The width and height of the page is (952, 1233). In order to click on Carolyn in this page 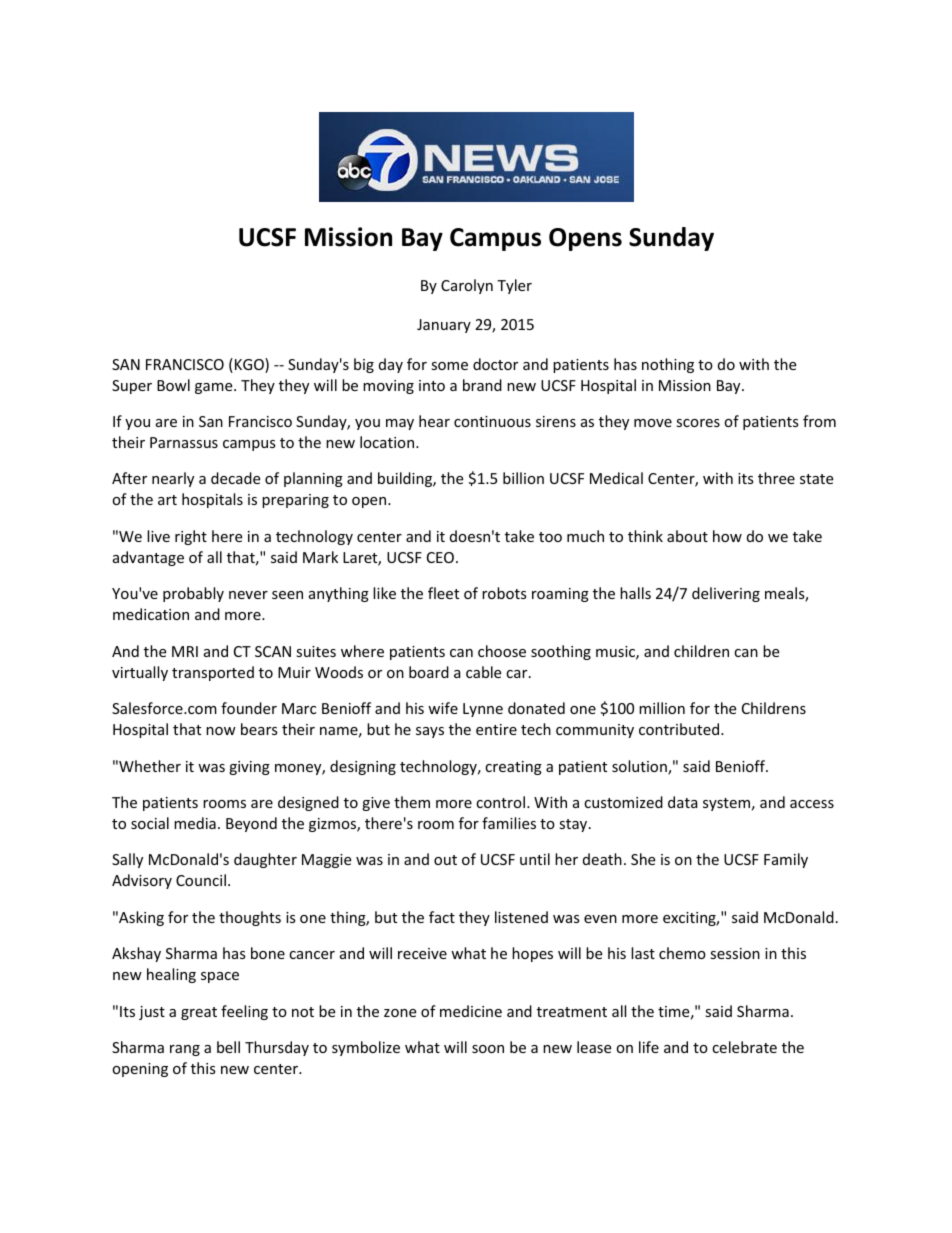, I will do `click(467, 286)`.
